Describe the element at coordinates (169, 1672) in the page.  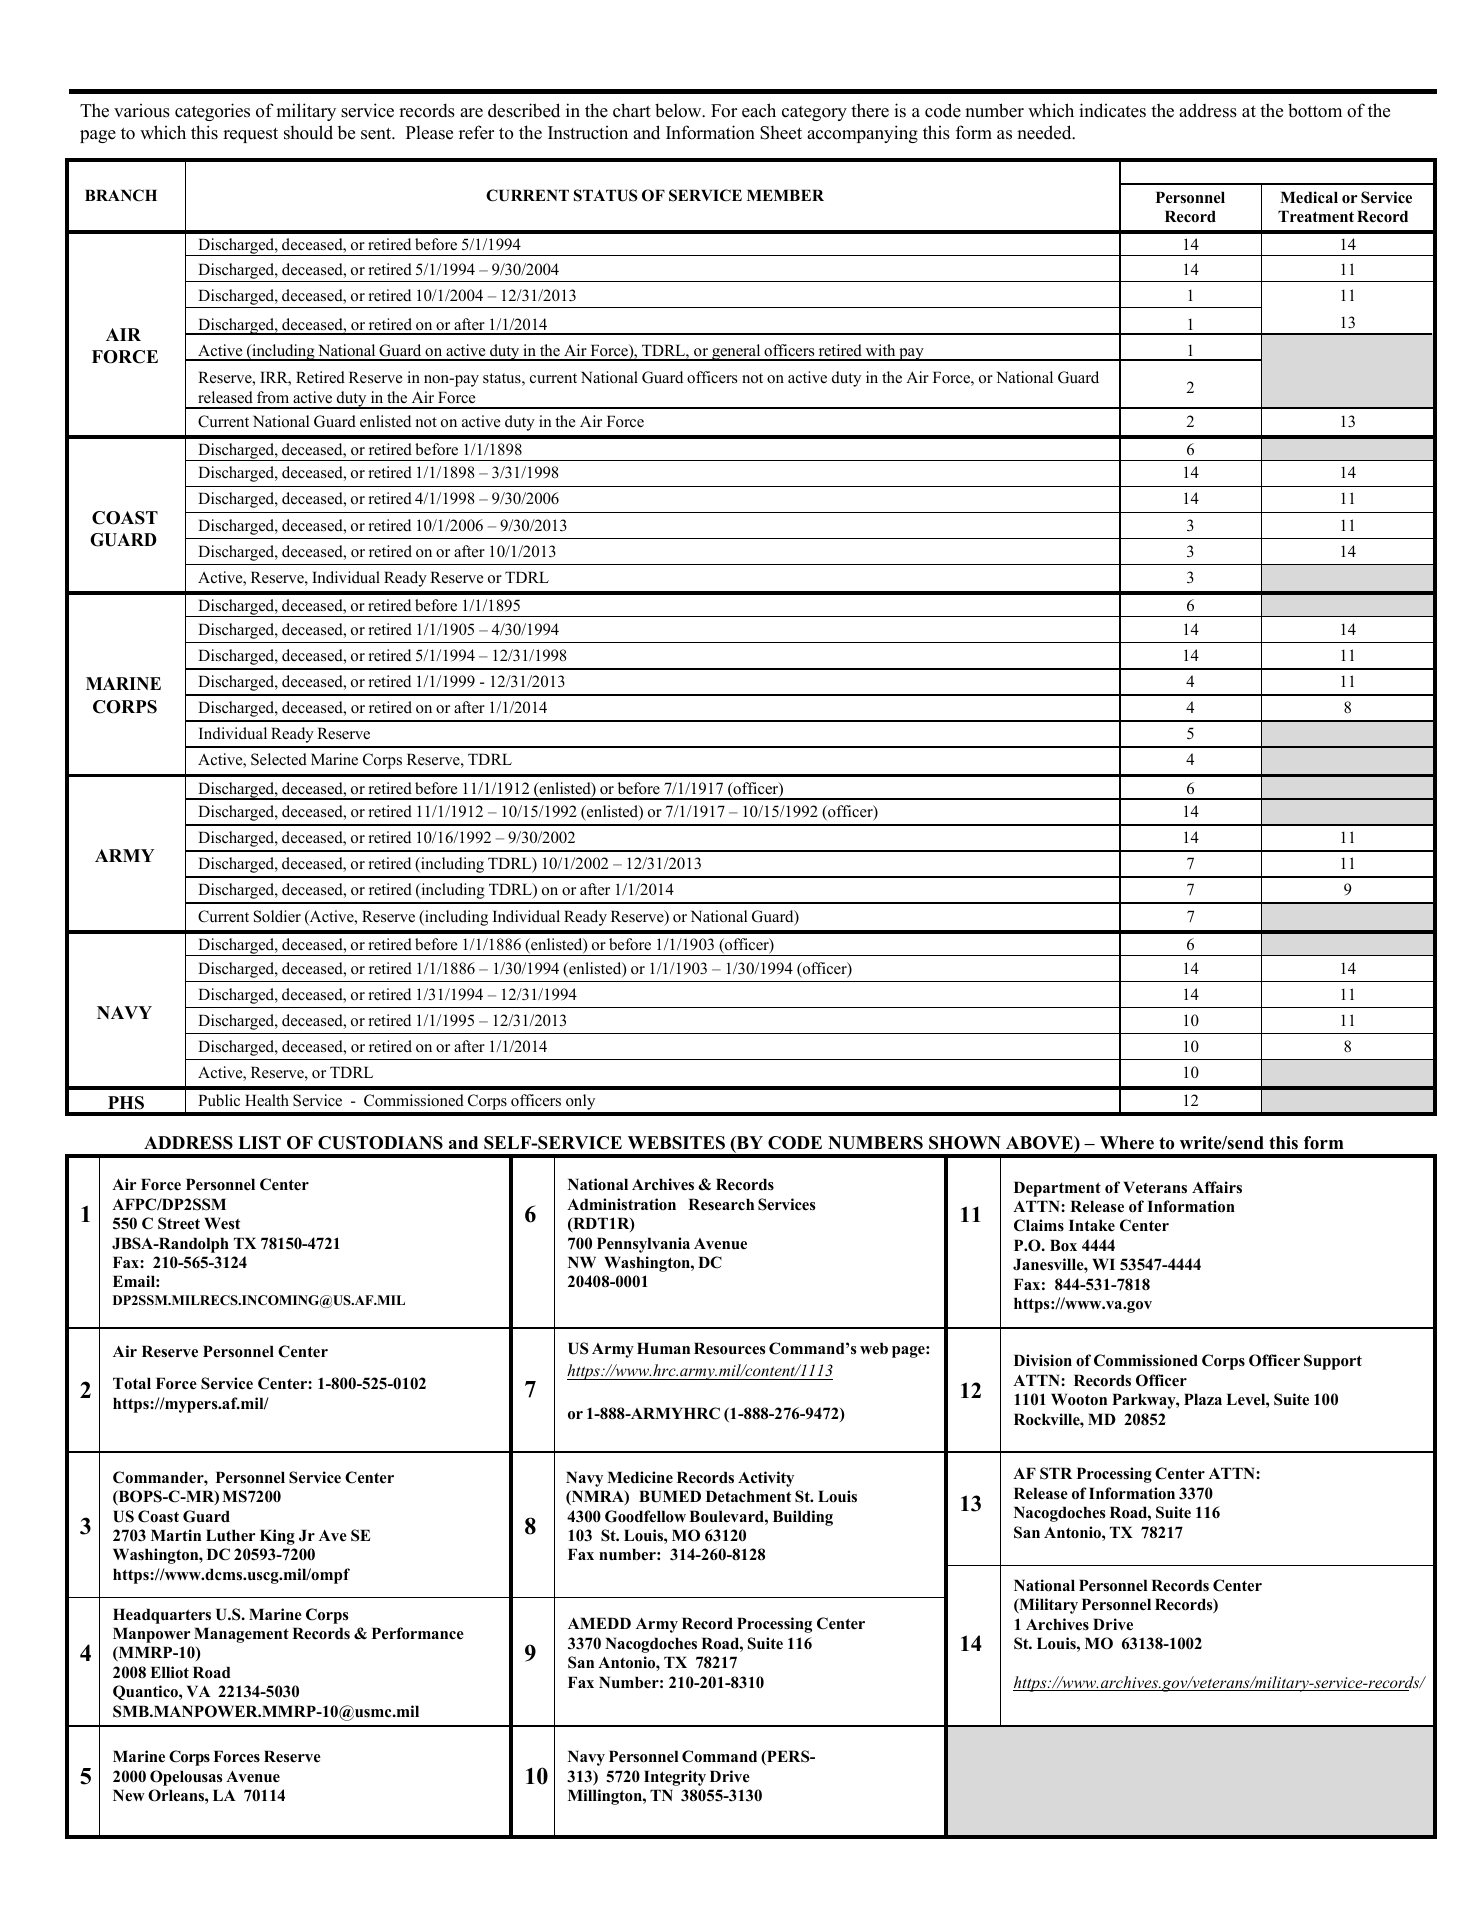
I see `Elliot` at that location.
